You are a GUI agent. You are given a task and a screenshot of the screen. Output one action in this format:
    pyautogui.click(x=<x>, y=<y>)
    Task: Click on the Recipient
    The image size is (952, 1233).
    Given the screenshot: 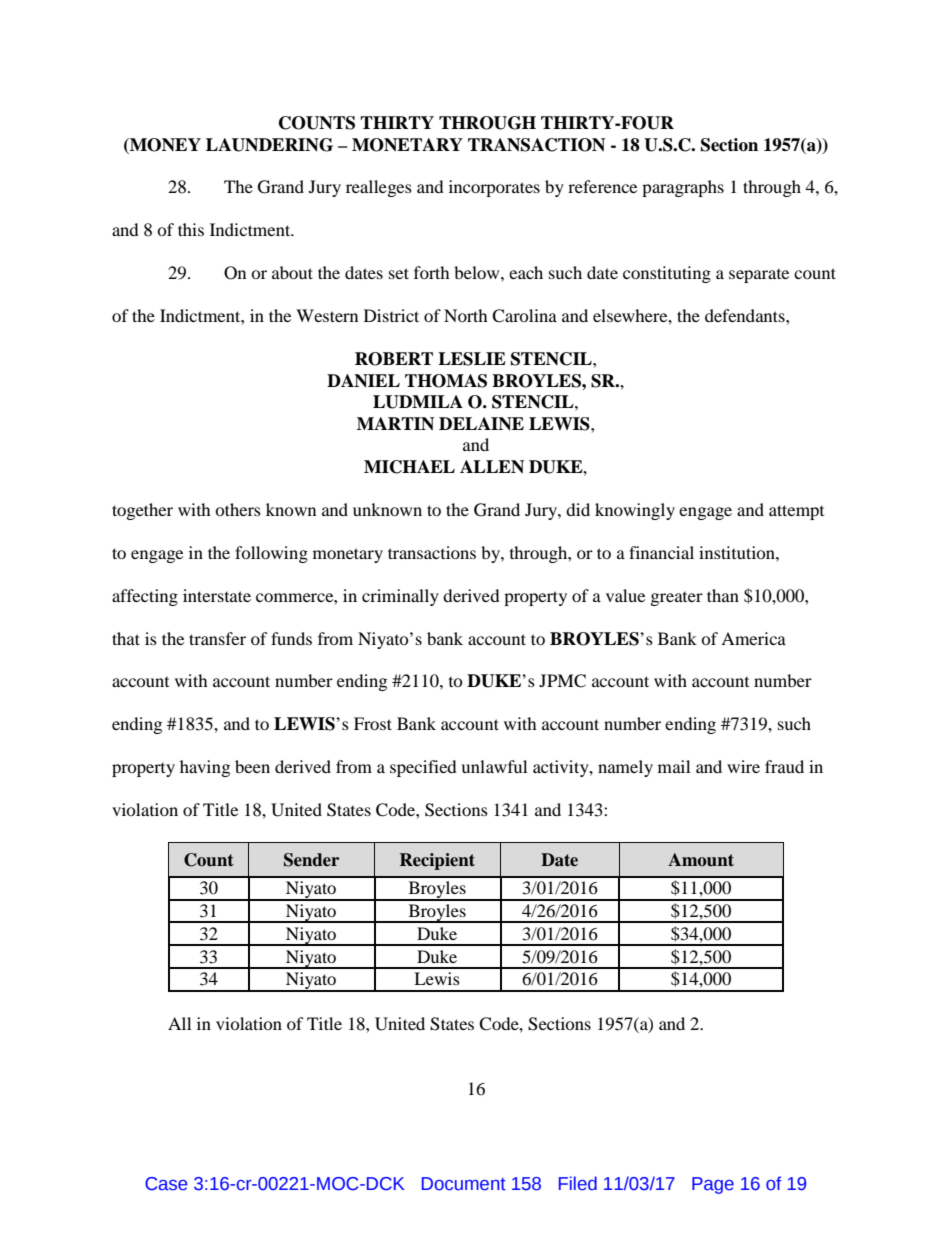 What is the action you would take?
    pyautogui.click(x=437, y=861)
